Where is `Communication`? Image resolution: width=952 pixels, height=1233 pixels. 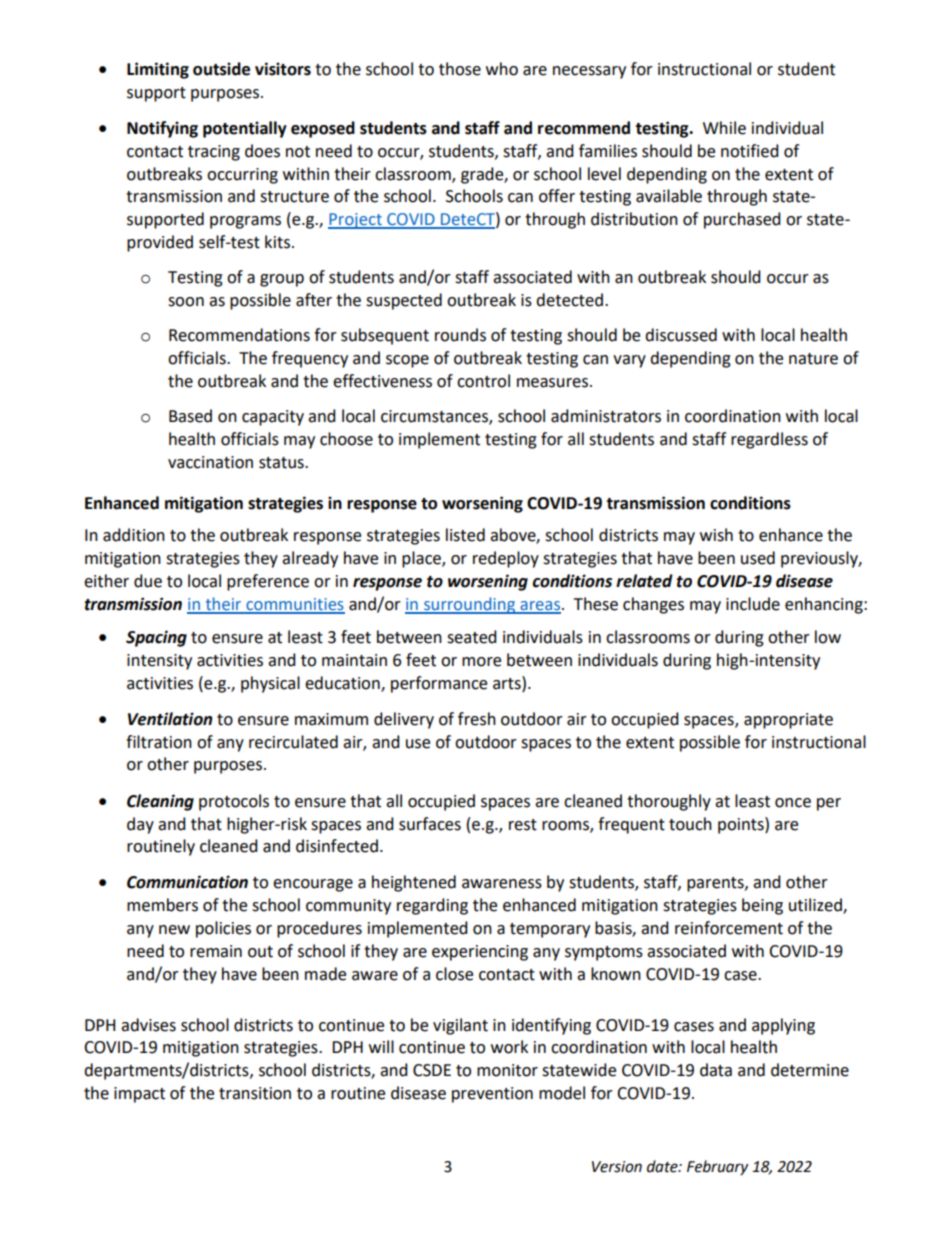 Communication is located at coordinates (187, 882).
